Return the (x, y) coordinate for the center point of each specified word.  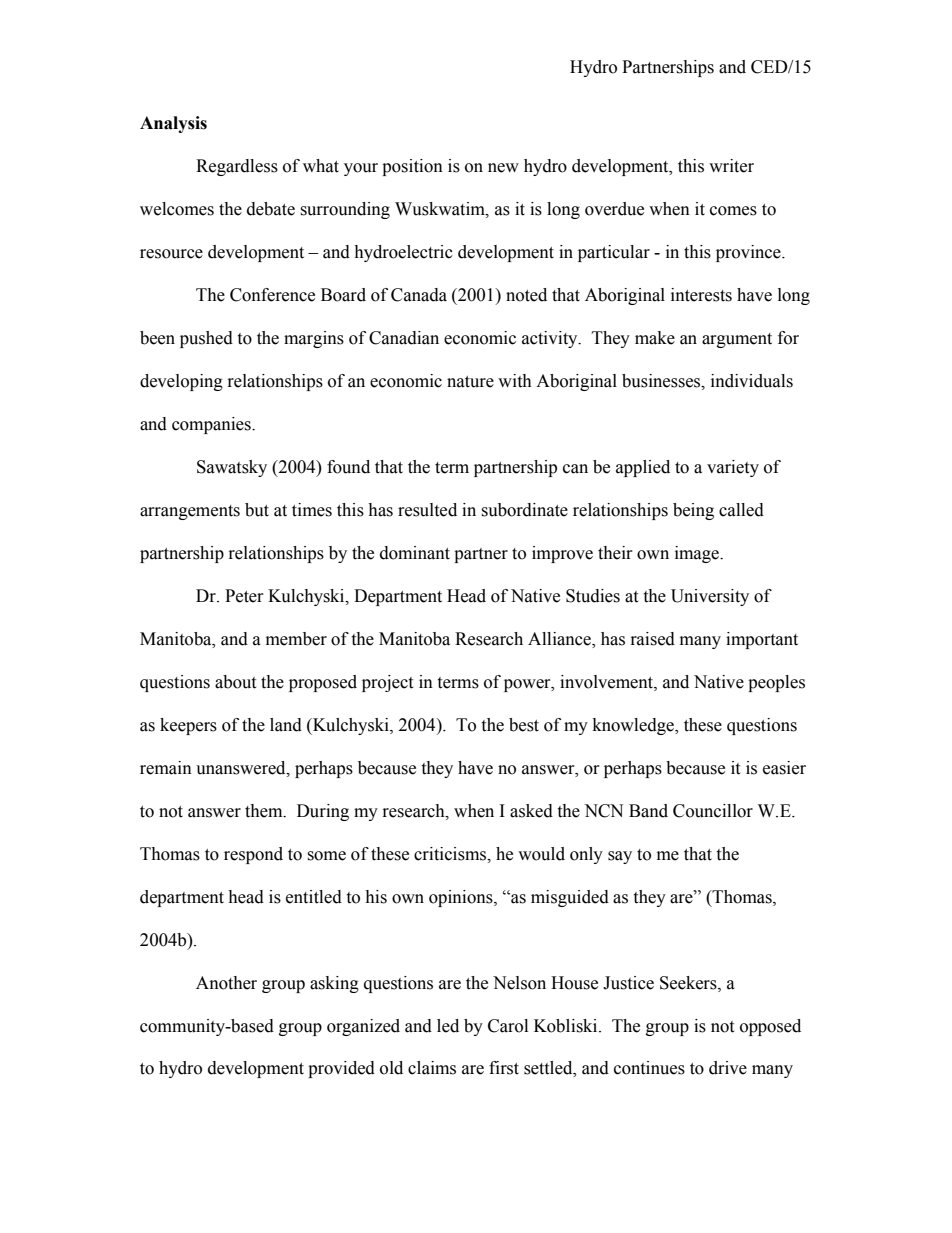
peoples (776, 683)
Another (226, 983)
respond (253, 855)
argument (737, 340)
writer (731, 166)
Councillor (713, 811)
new (503, 168)
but (257, 510)
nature (470, 382)
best (524, 725)
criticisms (451, 854)
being (693, 511)
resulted (427, 510)
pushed (206, 339)
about (235, 682)
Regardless (237, 167)
